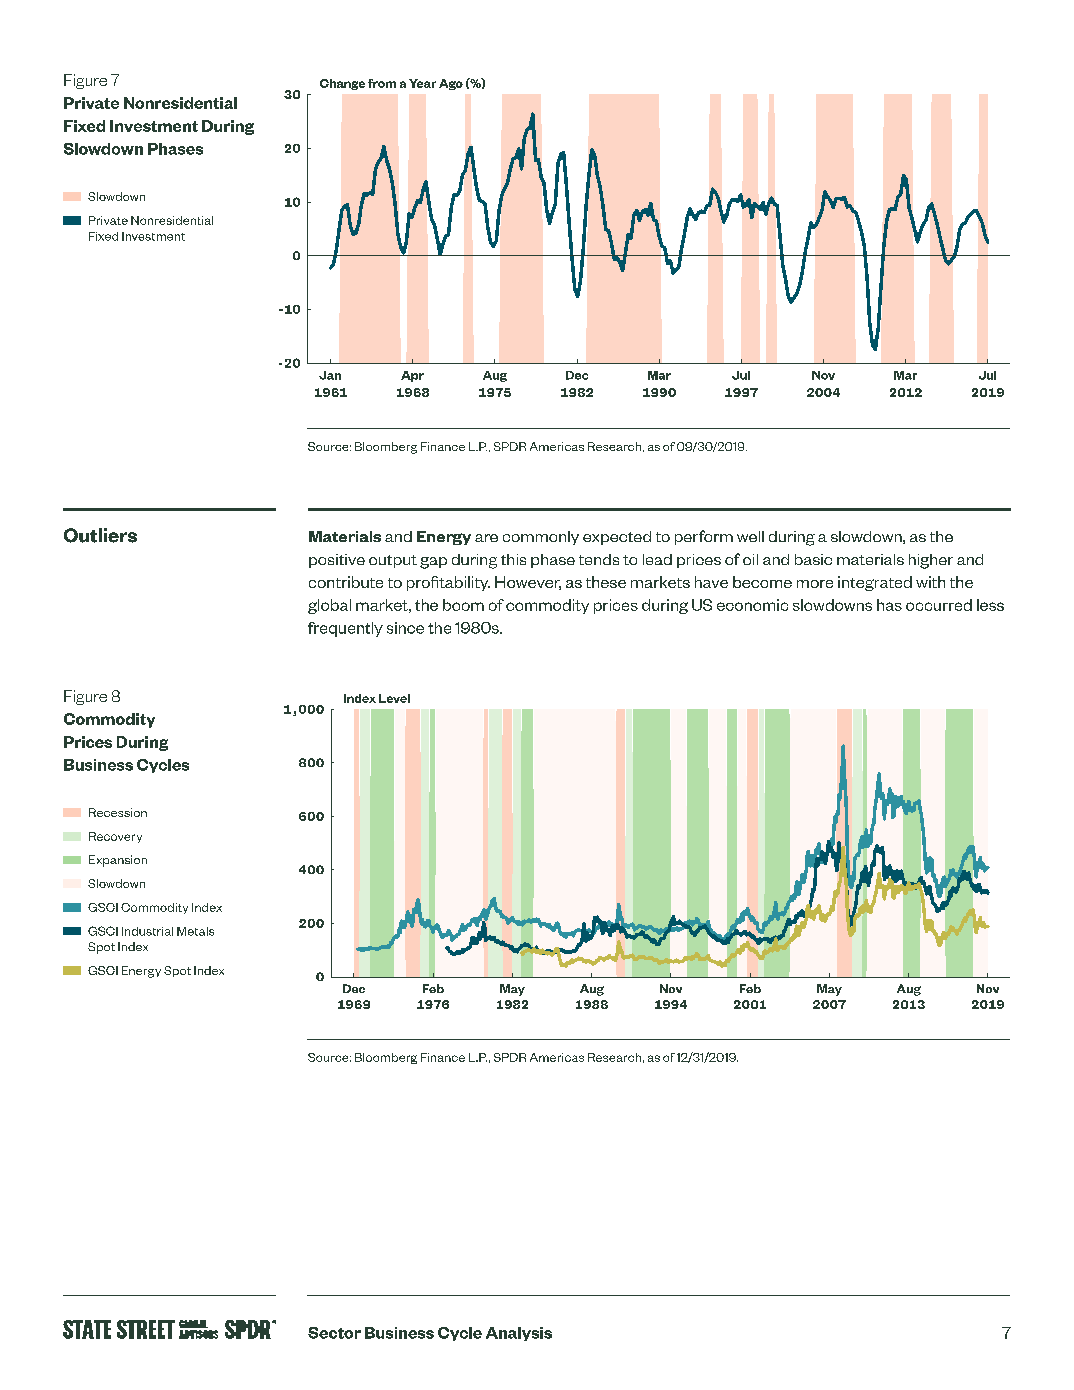 The height and width of the screenshot is (1390, 1074). I want to click on Year, so click(422, 83).
